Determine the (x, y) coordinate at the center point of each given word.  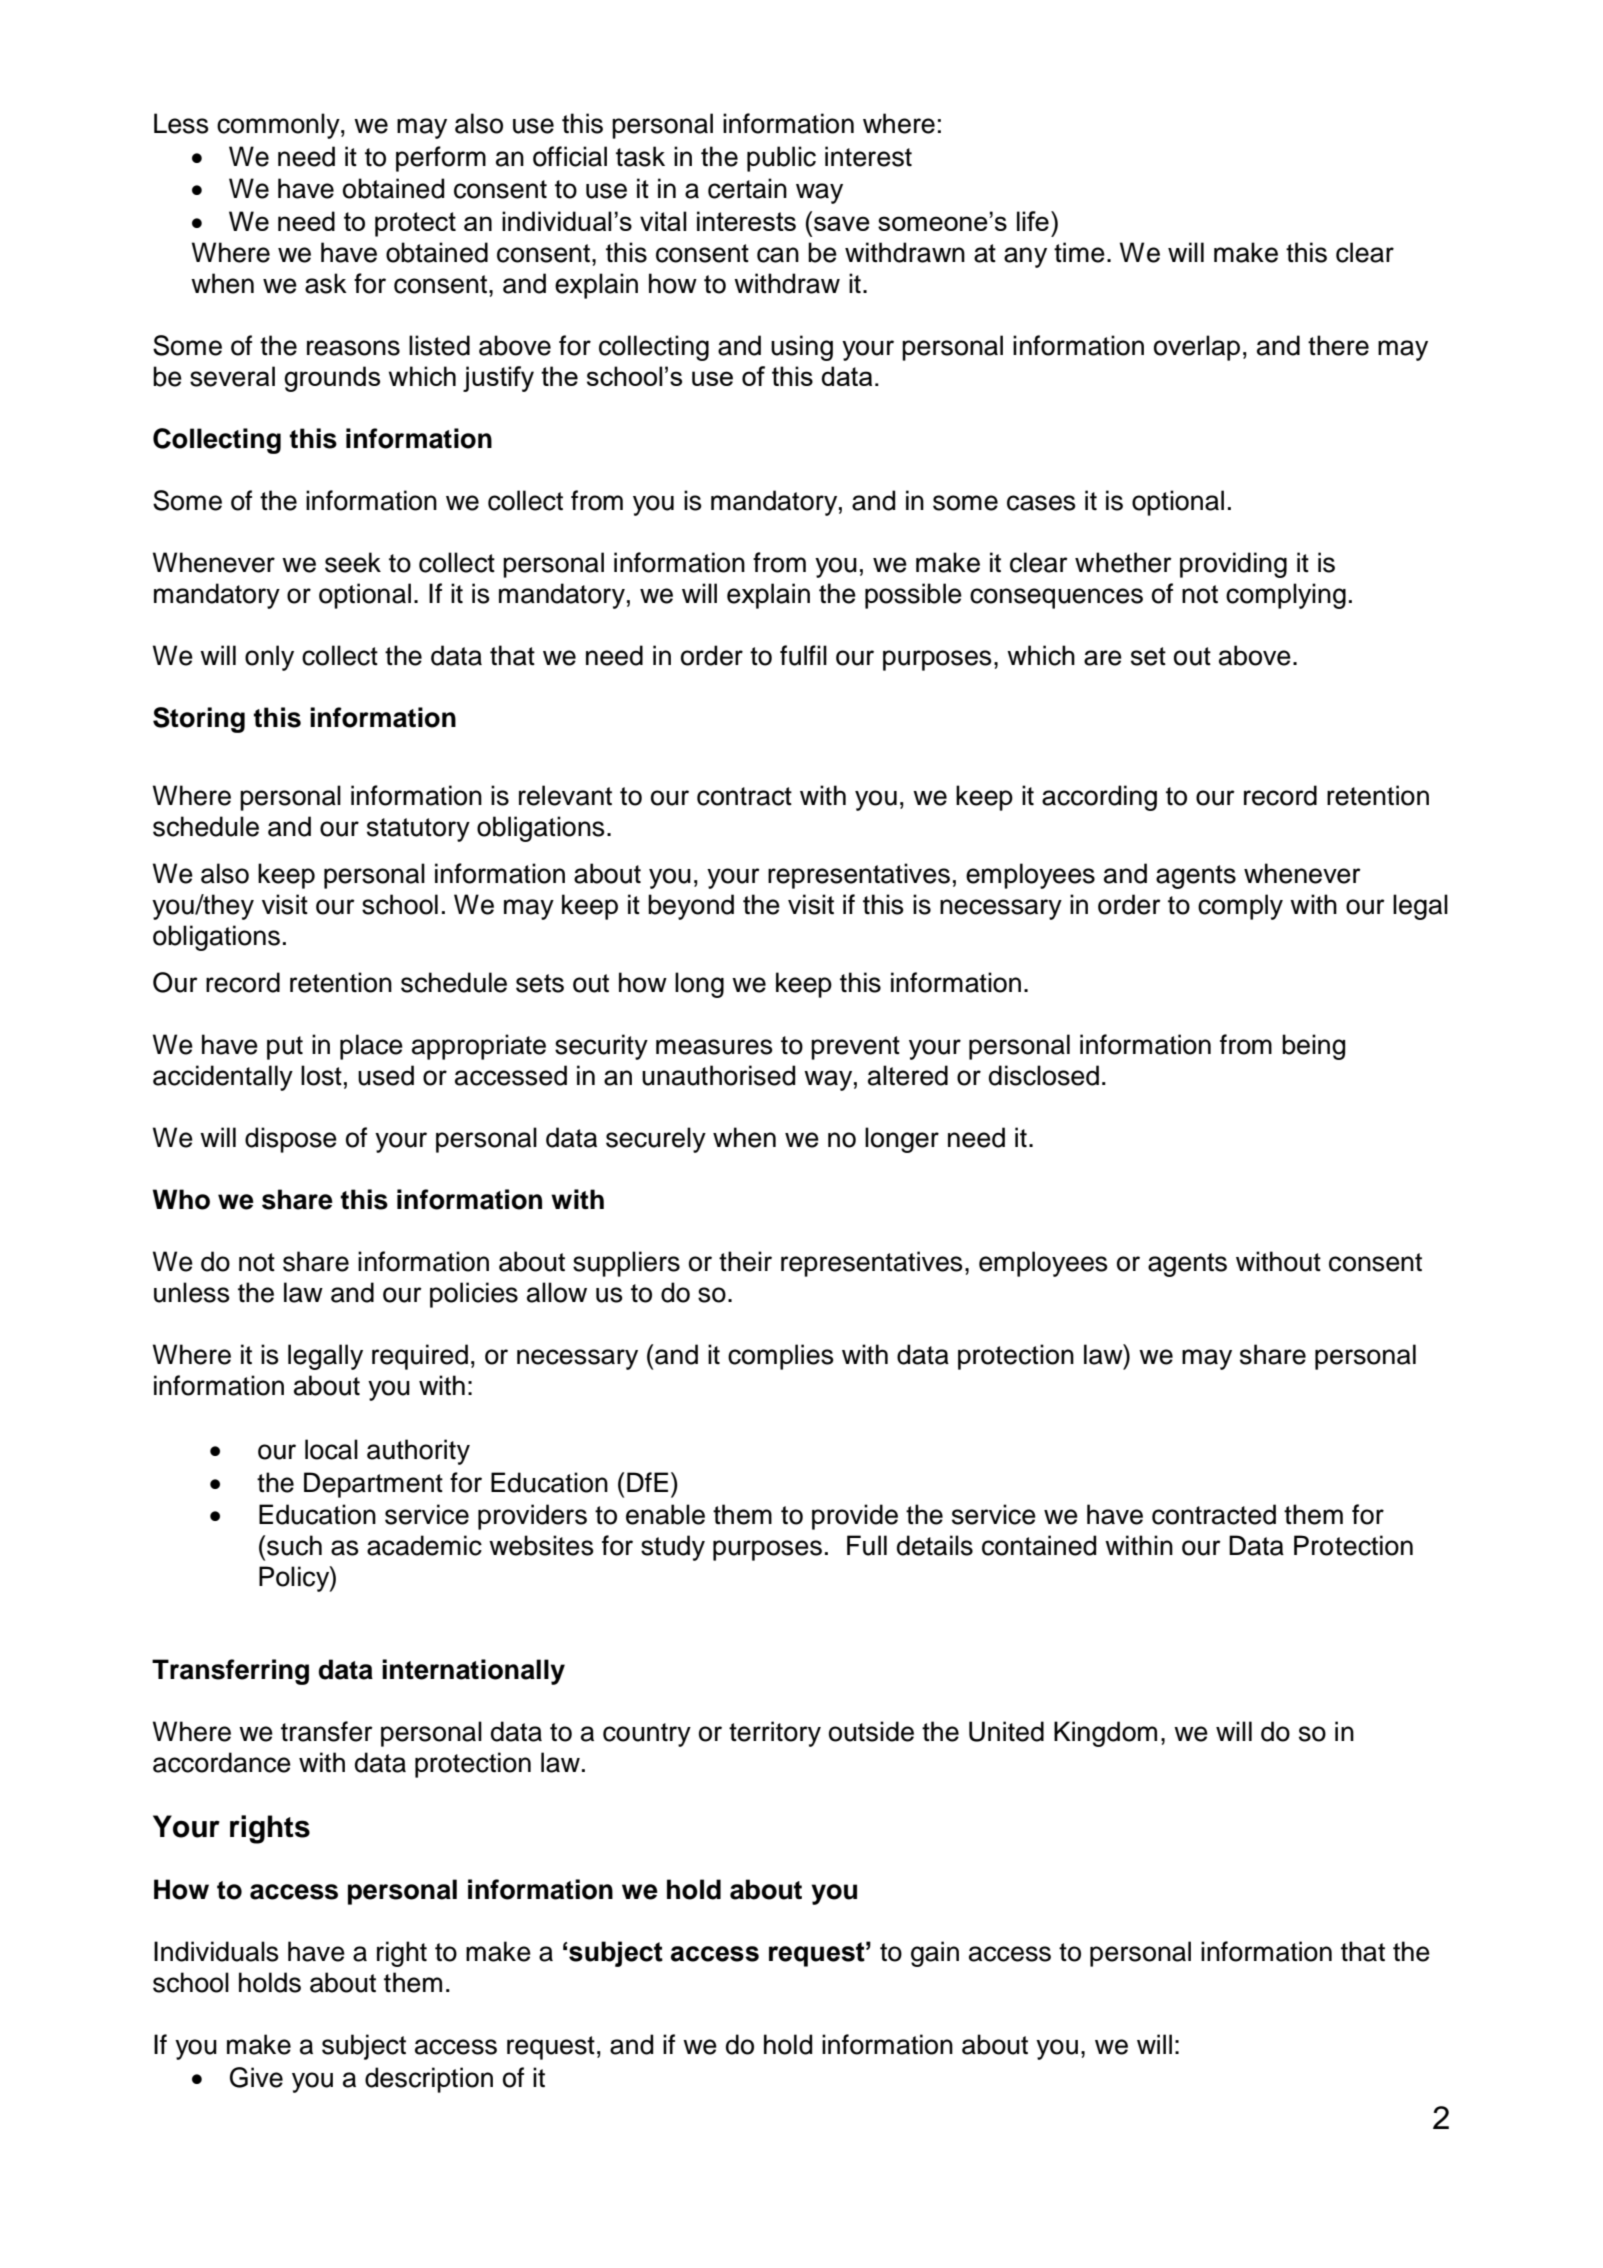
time (1079, 252)
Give (256, 2077)
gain (935, 1954)
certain (747, 188)
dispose (291, 1140)
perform (441, 159)
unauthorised (718, 1075)
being (1313, 1047)
